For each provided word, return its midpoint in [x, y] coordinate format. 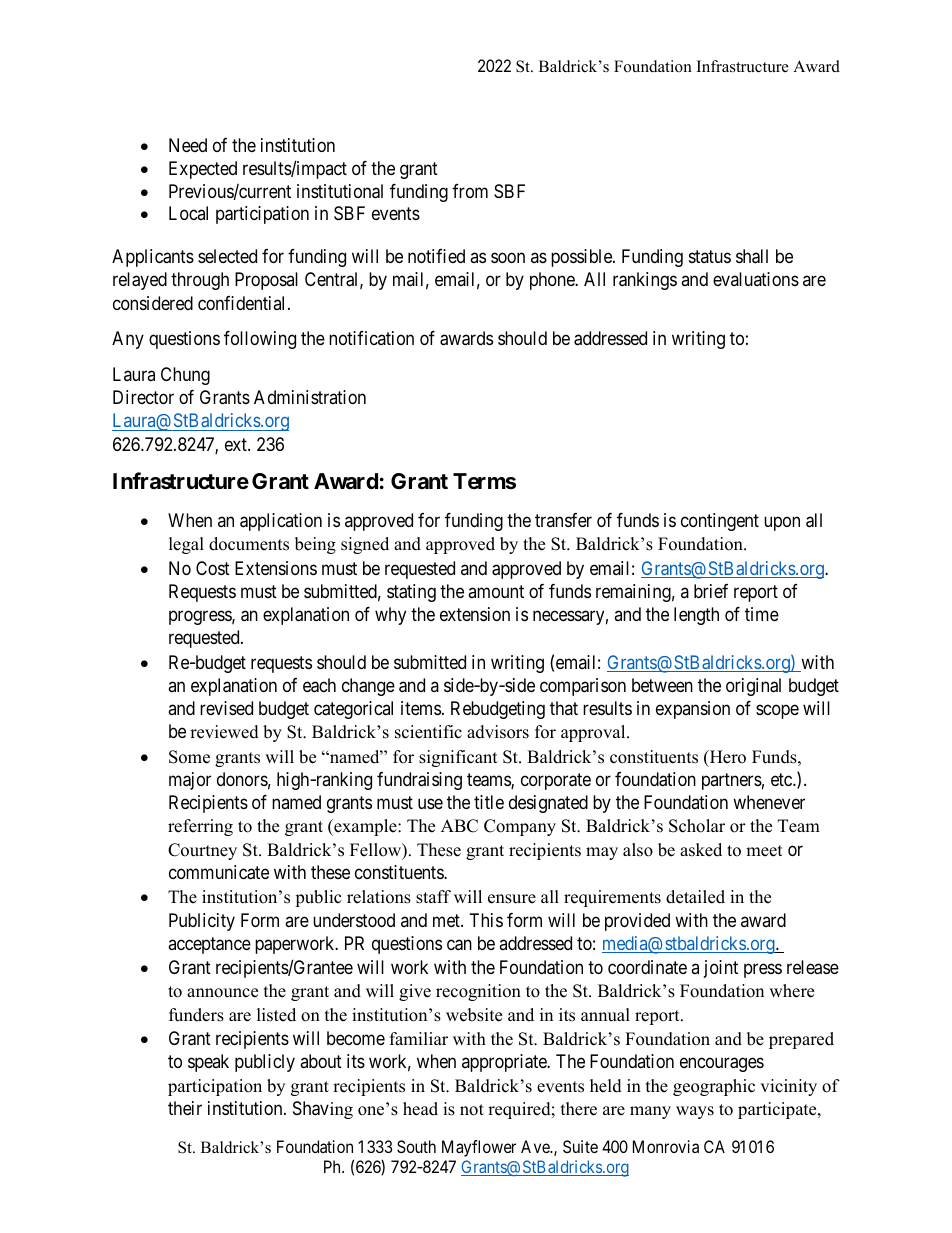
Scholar [697, 826]
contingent [720, 522]
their [185, 1108]
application [281, 522]
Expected [203, 170]
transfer [563, 520]
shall [752, 256]
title [489, 802]
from [470, 191]
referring [200, 827]
